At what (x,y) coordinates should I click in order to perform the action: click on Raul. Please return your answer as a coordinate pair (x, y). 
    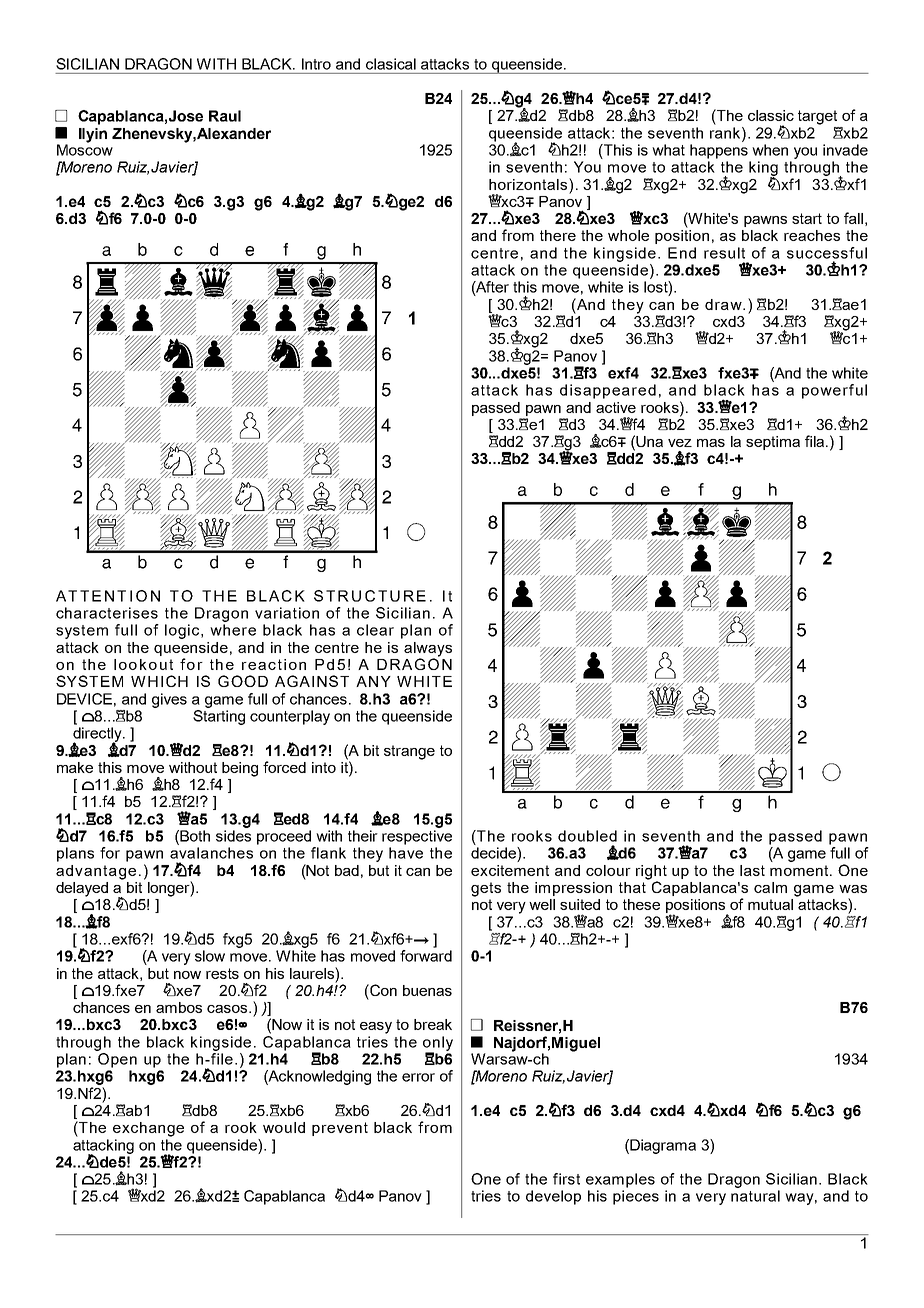
    Looking at the image, I should click on (225, 116).
